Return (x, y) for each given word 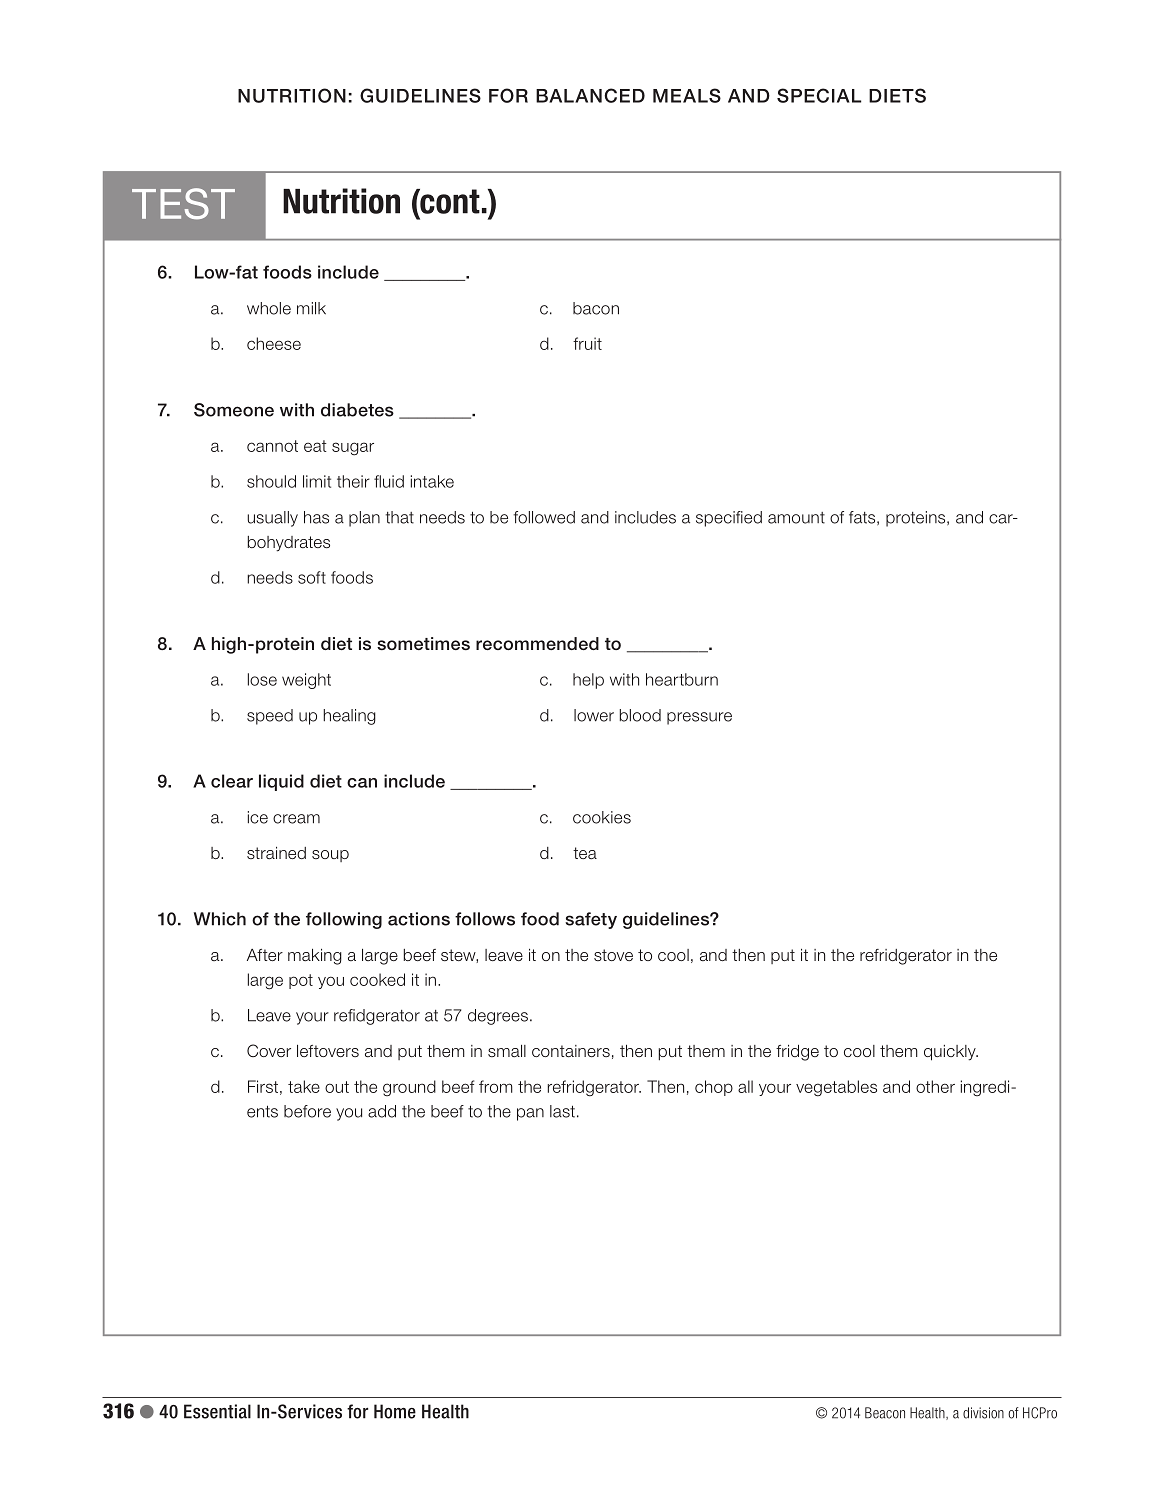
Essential (217, 1411)
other (935, 1086)
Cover (269, 1050)
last (562, 1111)
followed (544, 517)
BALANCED (590, 95)
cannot (272, 446)
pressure (699, 718)
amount (796, 518)
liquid (281, 782)
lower (594, 715)
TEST (183, 204)
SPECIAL (819, 95)
